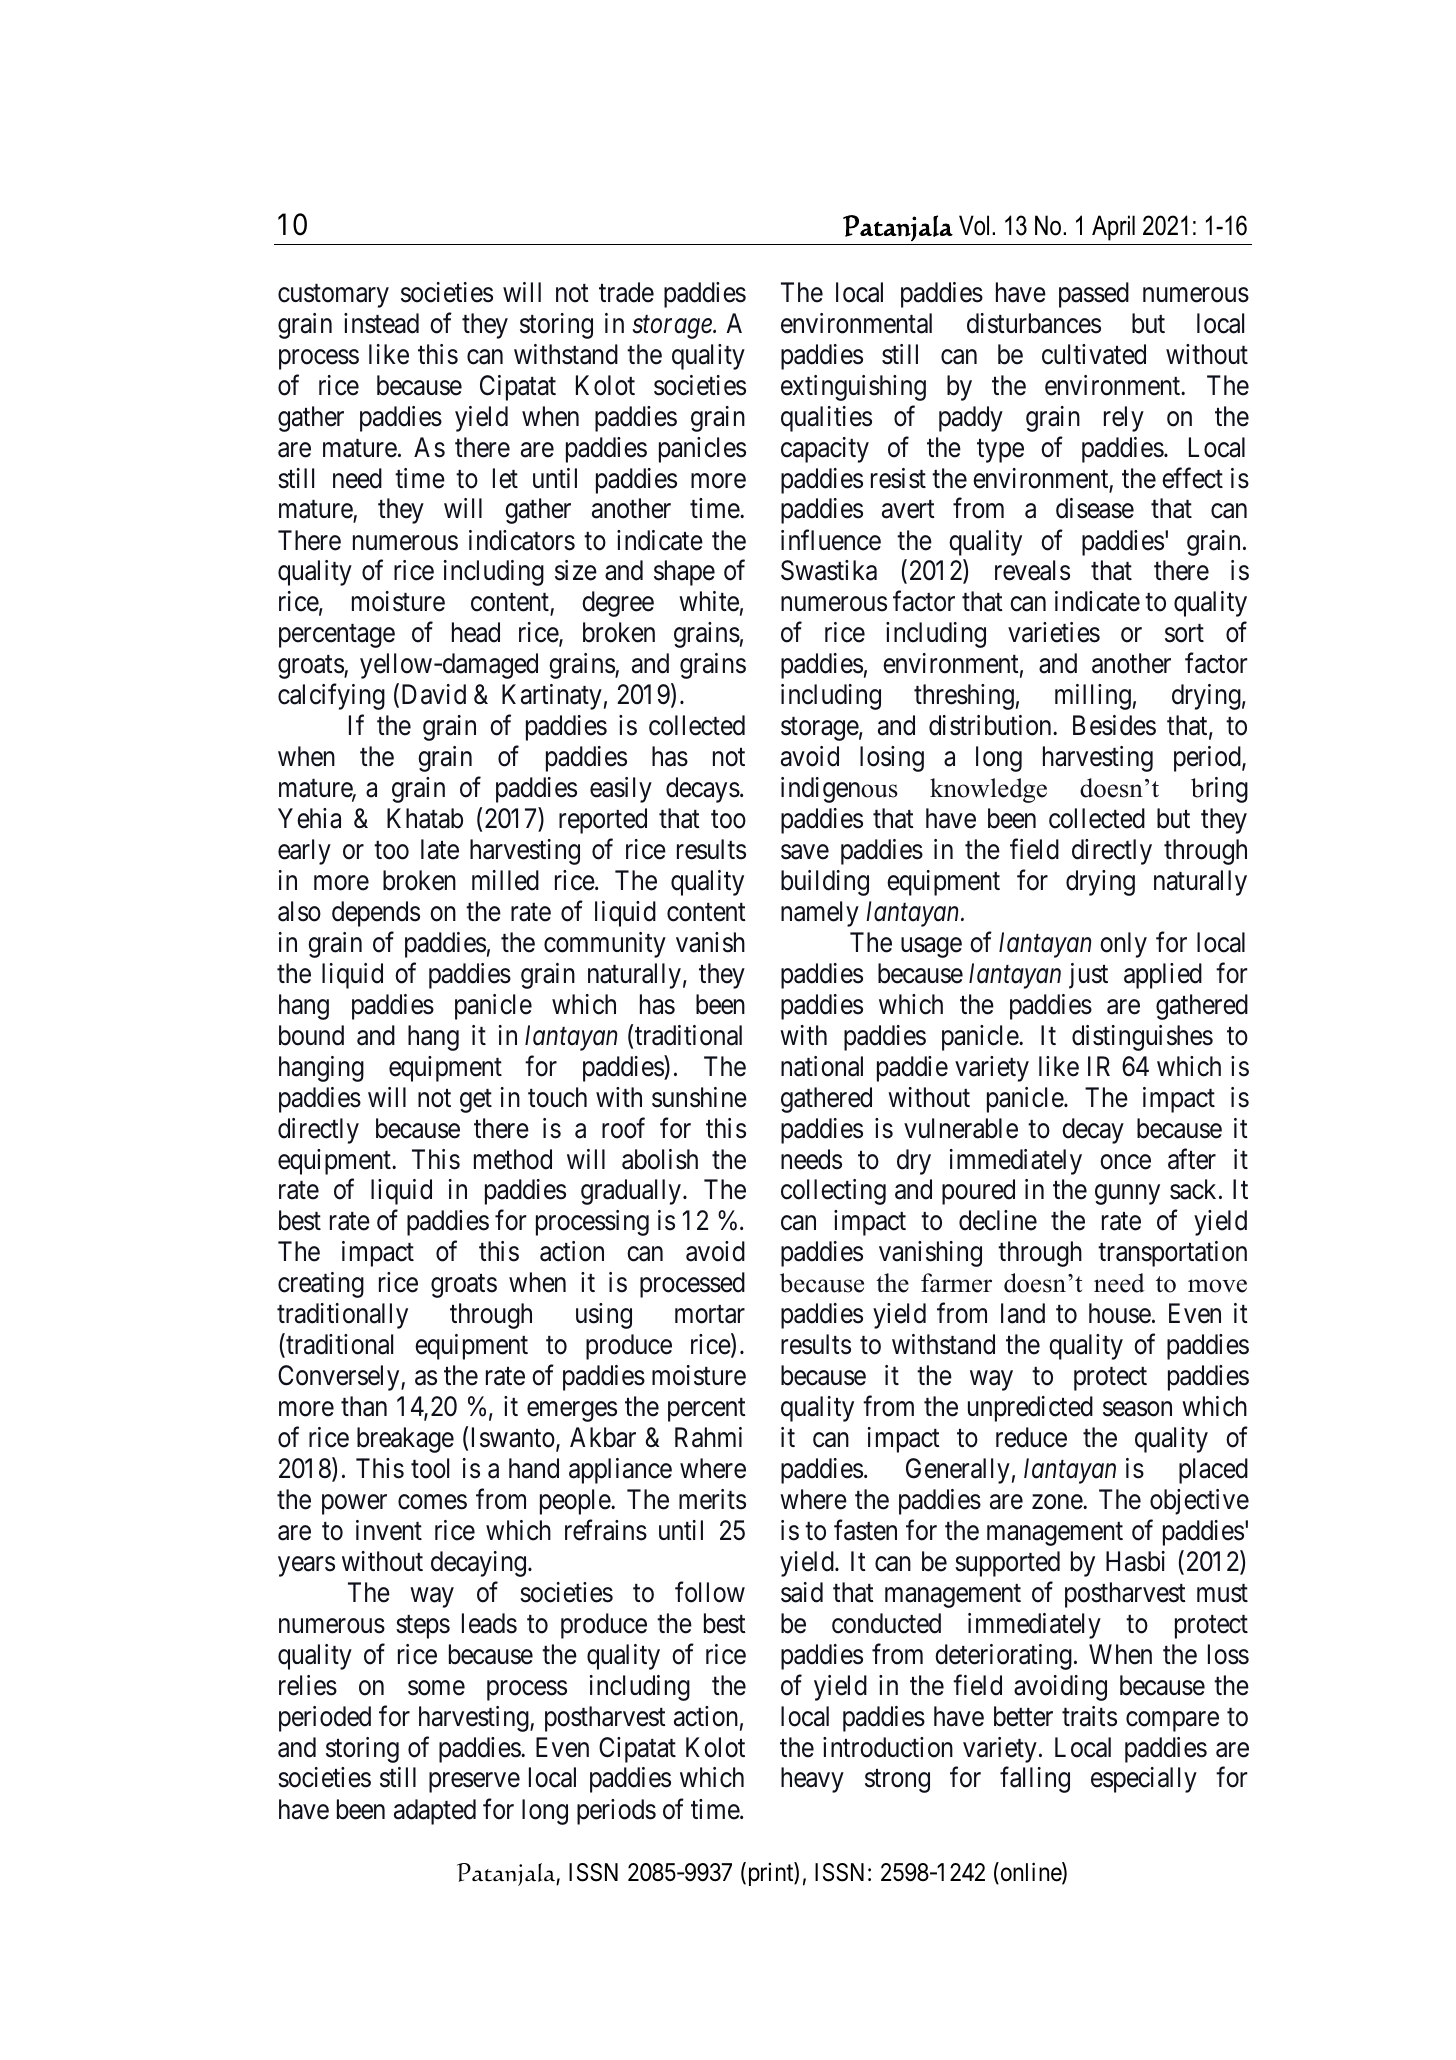  Describe the element at coordinates (1088, 976) in the screenshot. I see `just` at that location.
